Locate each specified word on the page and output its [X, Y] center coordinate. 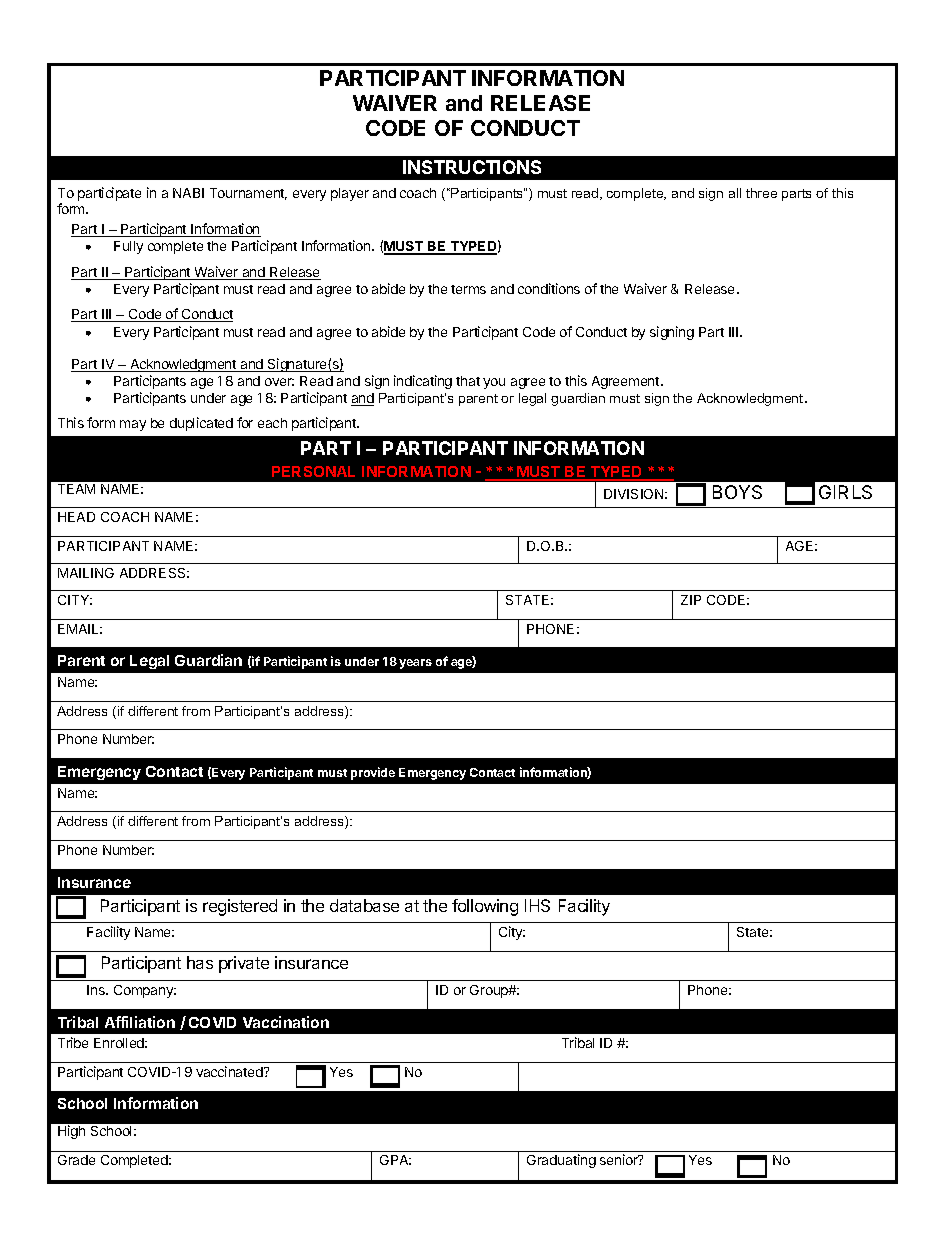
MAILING [86, 573]
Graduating [561, 1161]
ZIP [691, 600]
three [761, 193]
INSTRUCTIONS [472, 167]
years [415, 664]
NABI [188, 193]
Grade [76, 1160]
